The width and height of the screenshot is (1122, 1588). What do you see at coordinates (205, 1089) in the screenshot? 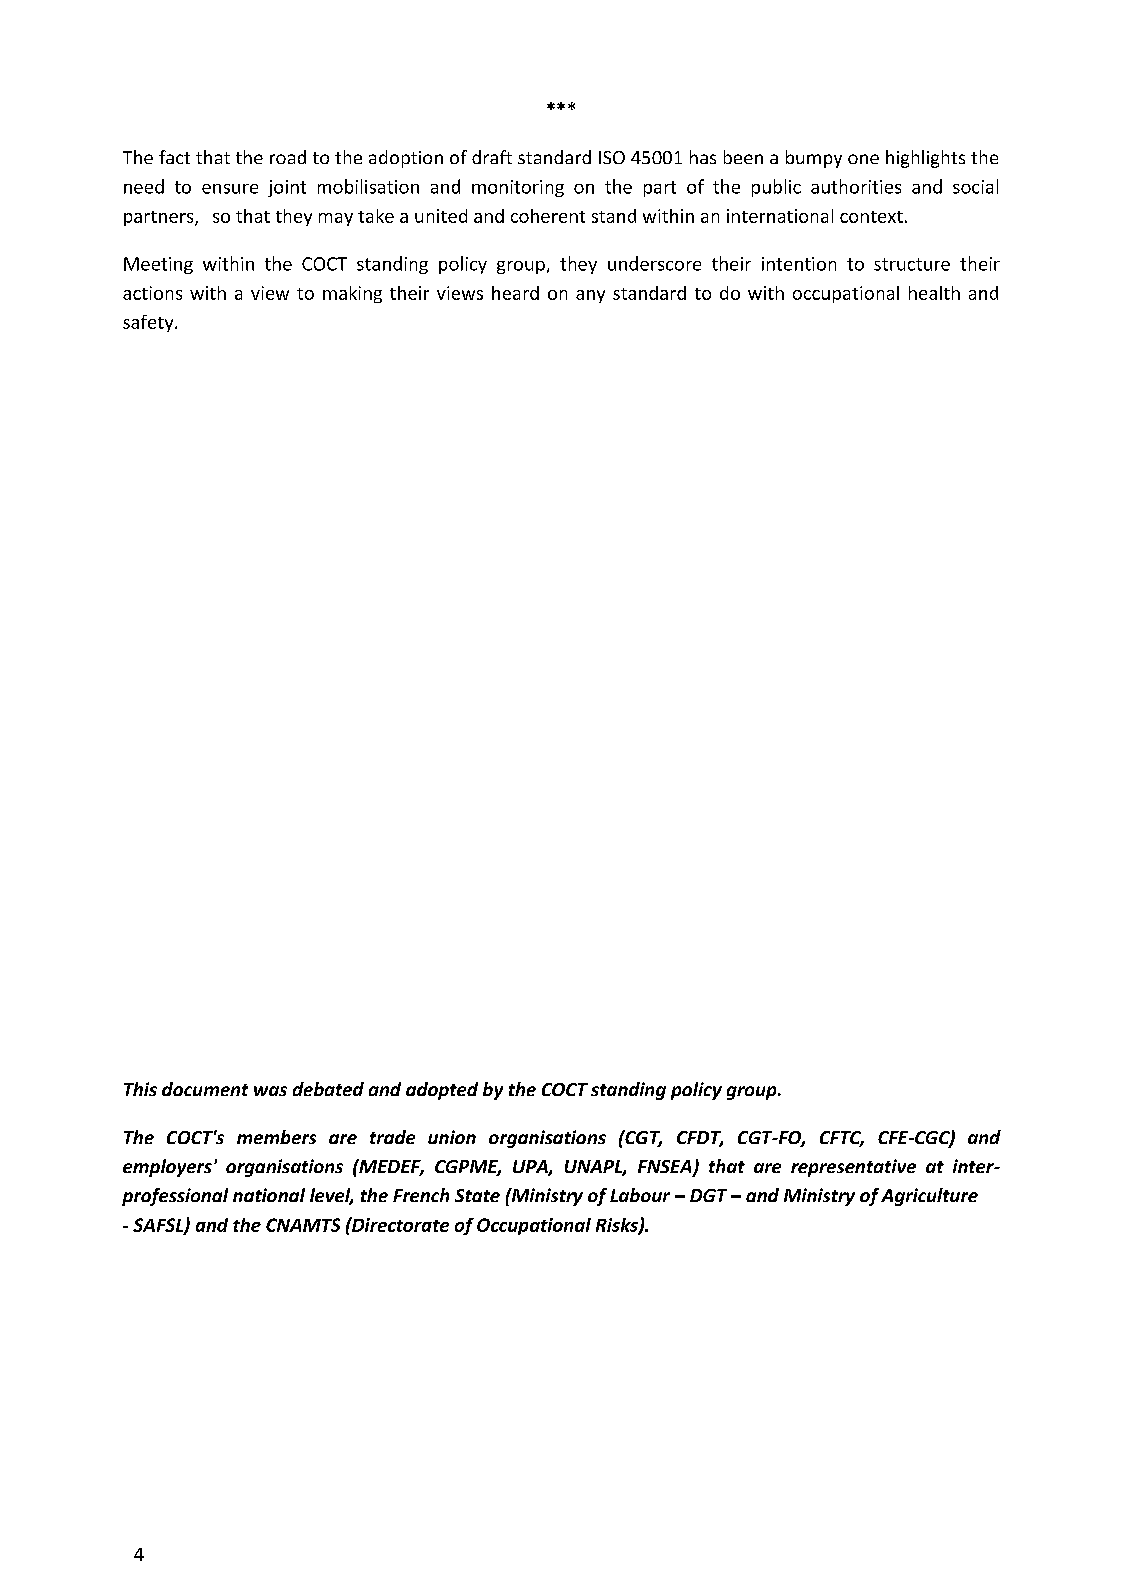
I see `document` at bounding box center [205, 1089].
